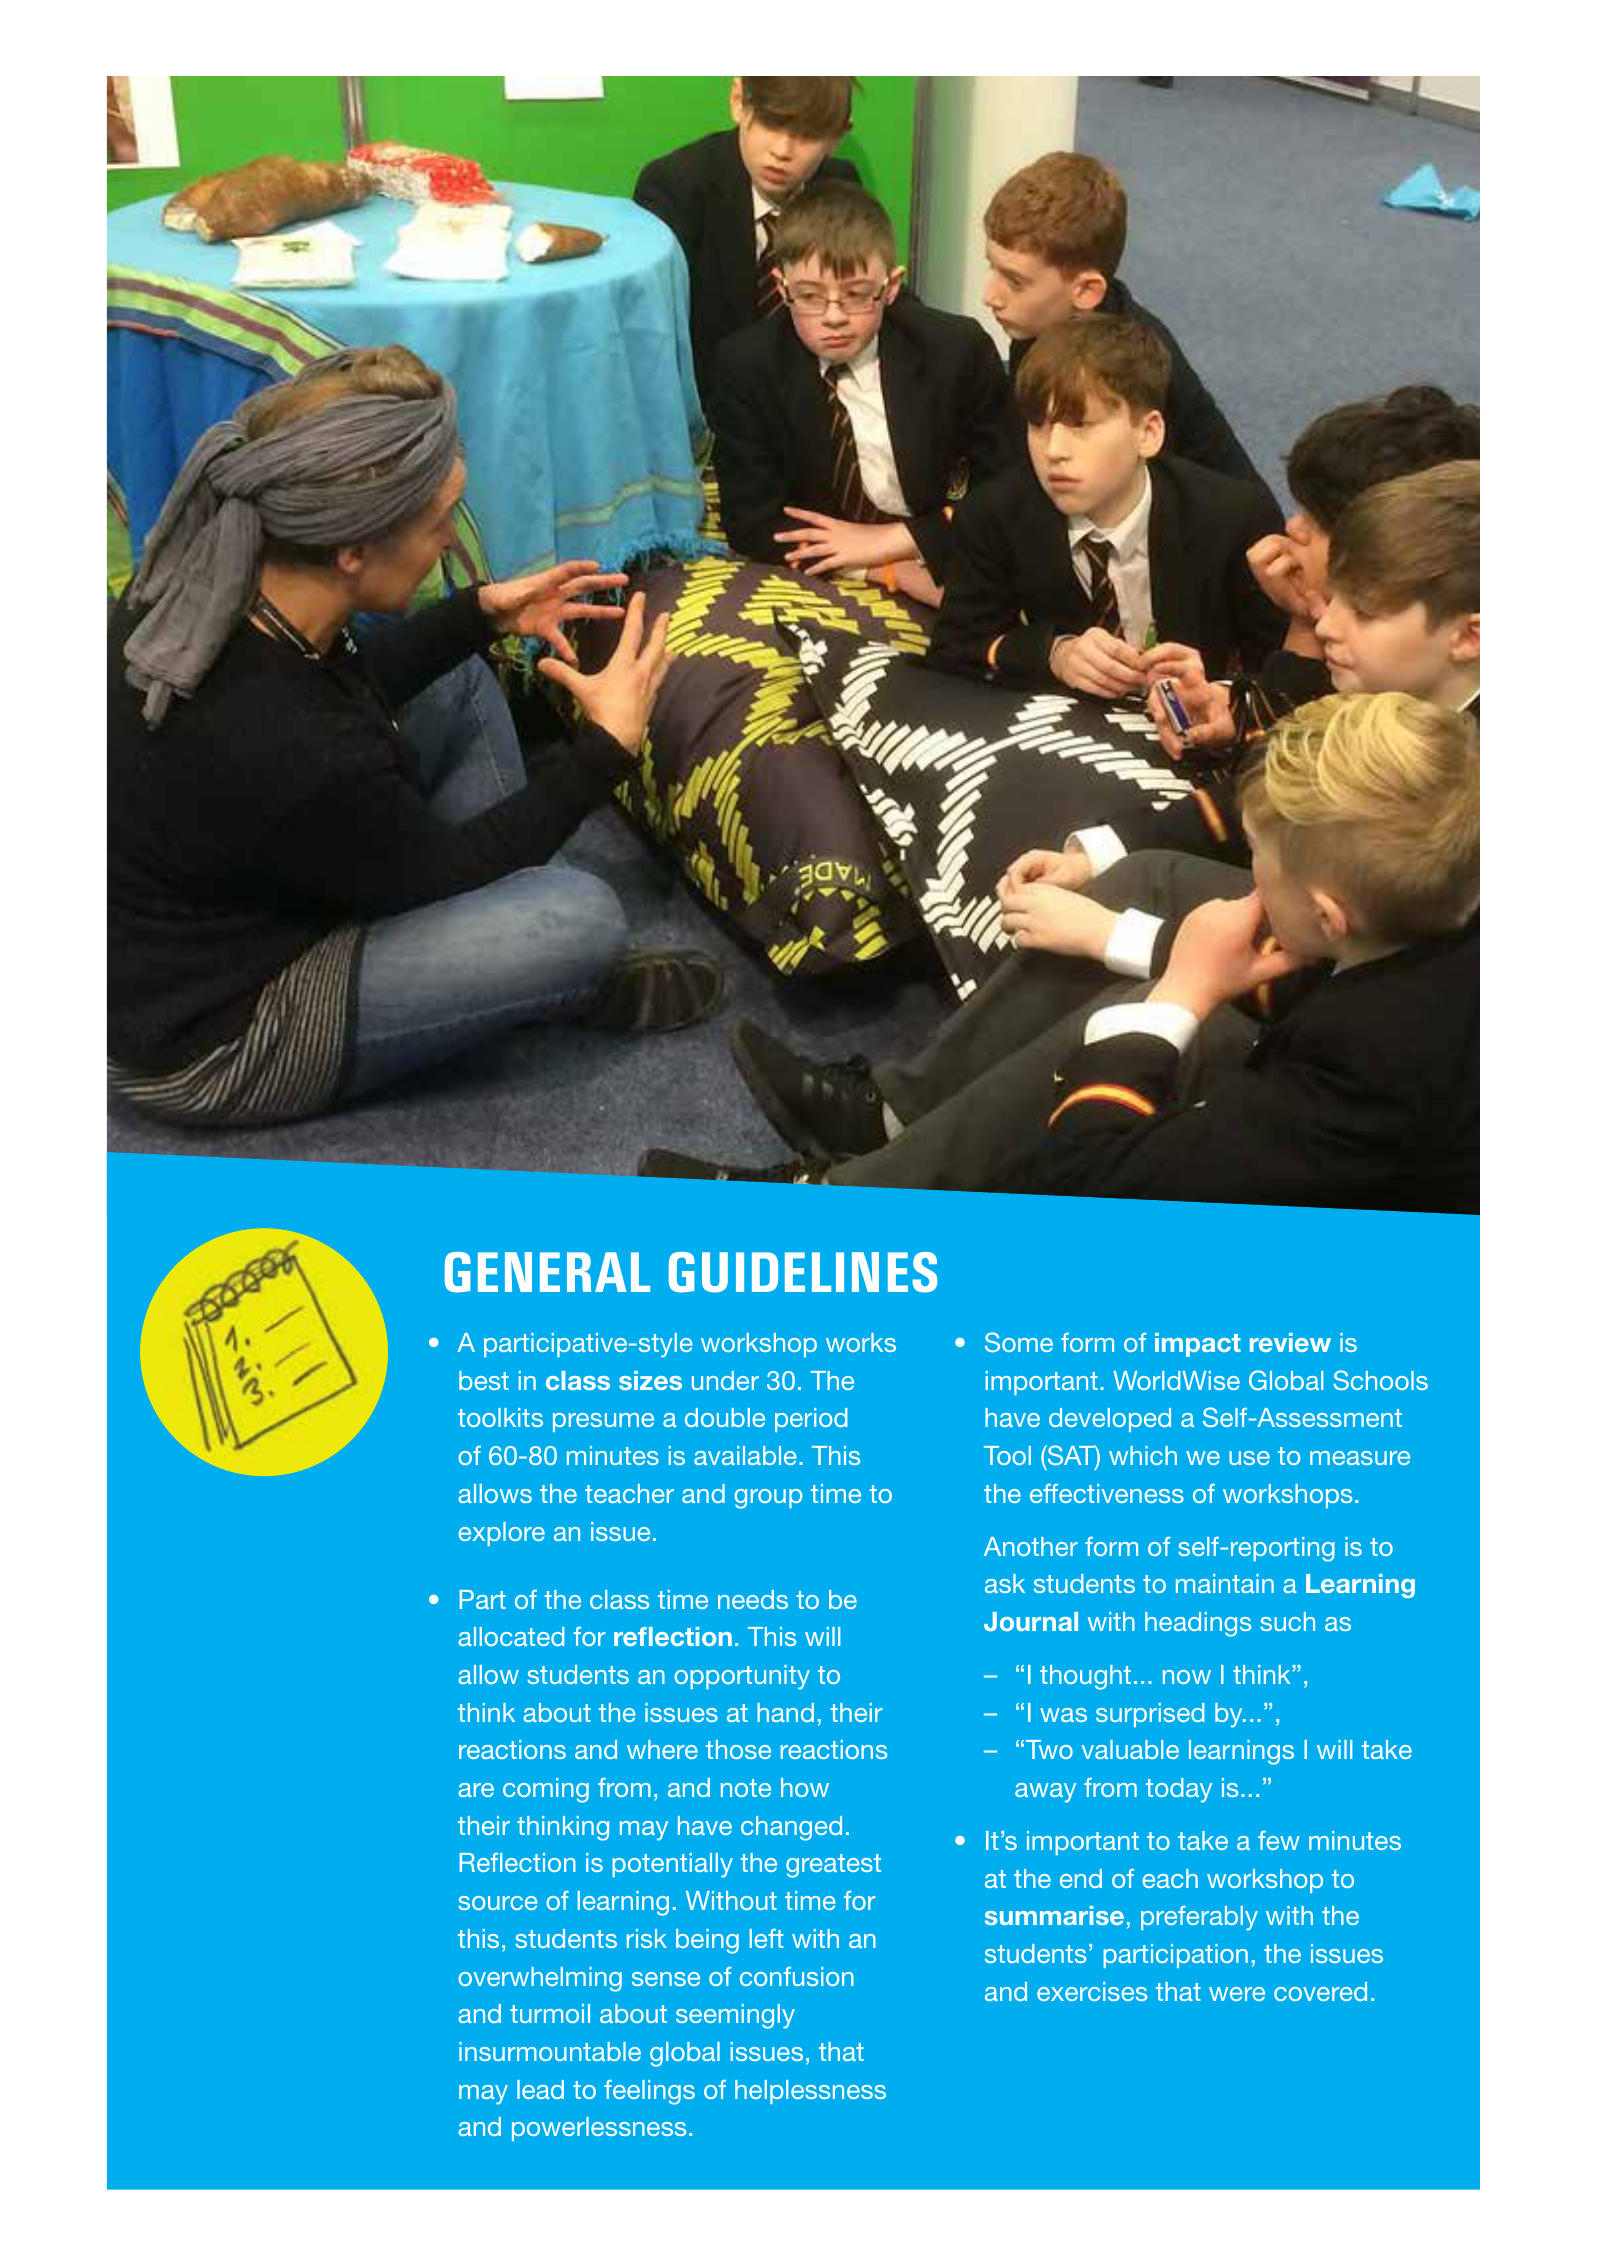 The height and width of the image is (2266, 1602). I want to click on Some, so click(1019, 1342).
